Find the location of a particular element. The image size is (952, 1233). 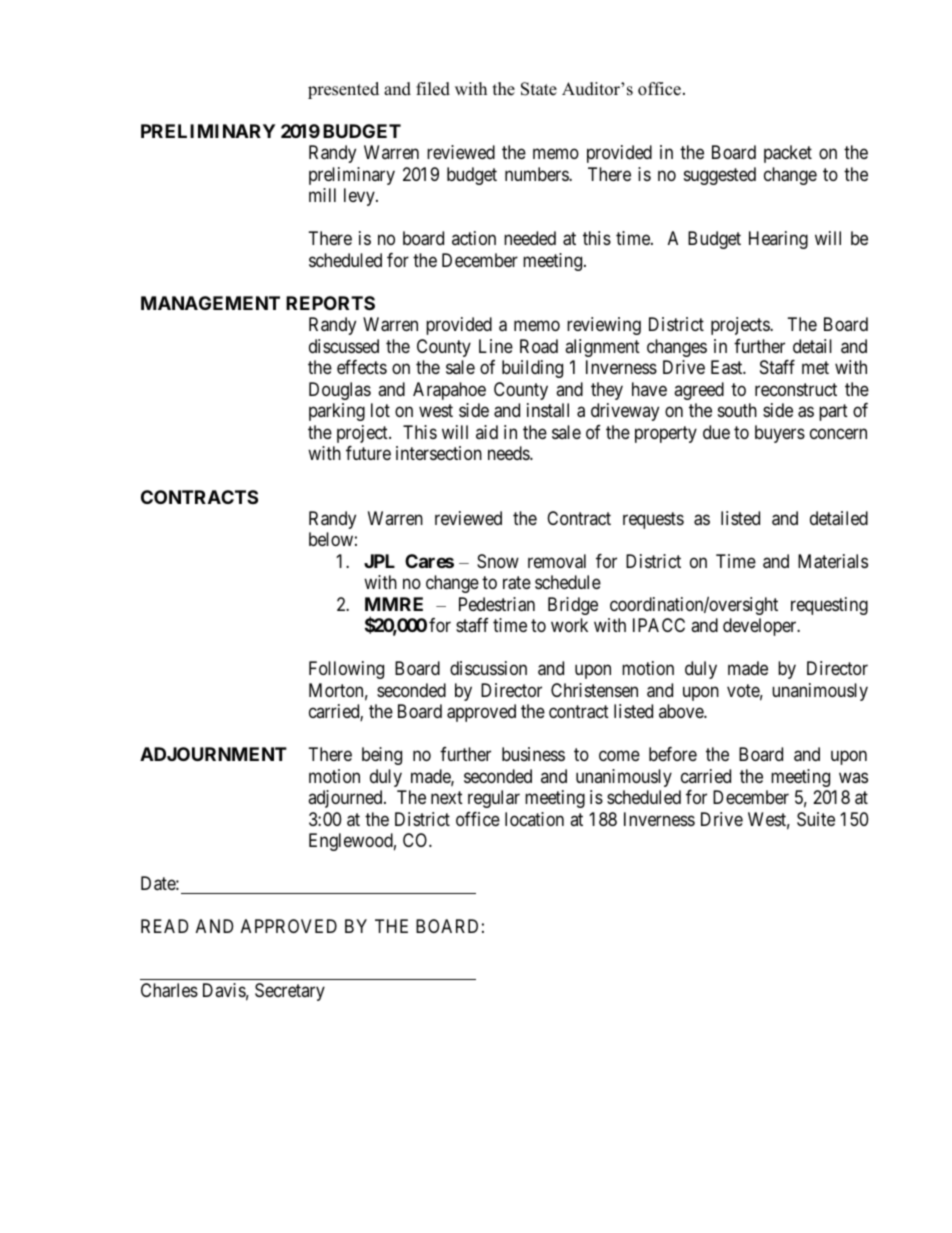

location is located at coordinates (534, 819).
